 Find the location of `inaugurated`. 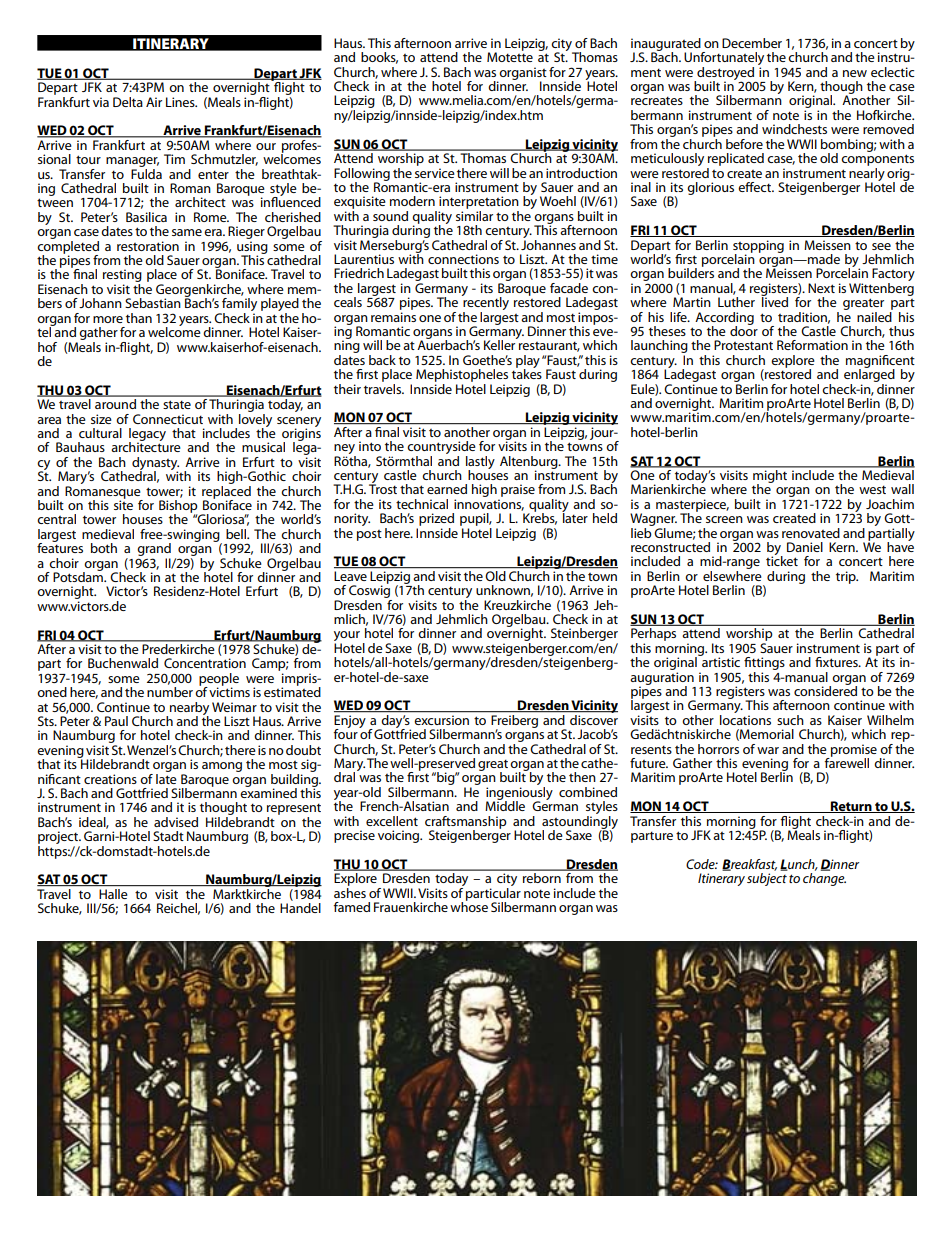

inaugurated is located at coordinates (667, 45).
